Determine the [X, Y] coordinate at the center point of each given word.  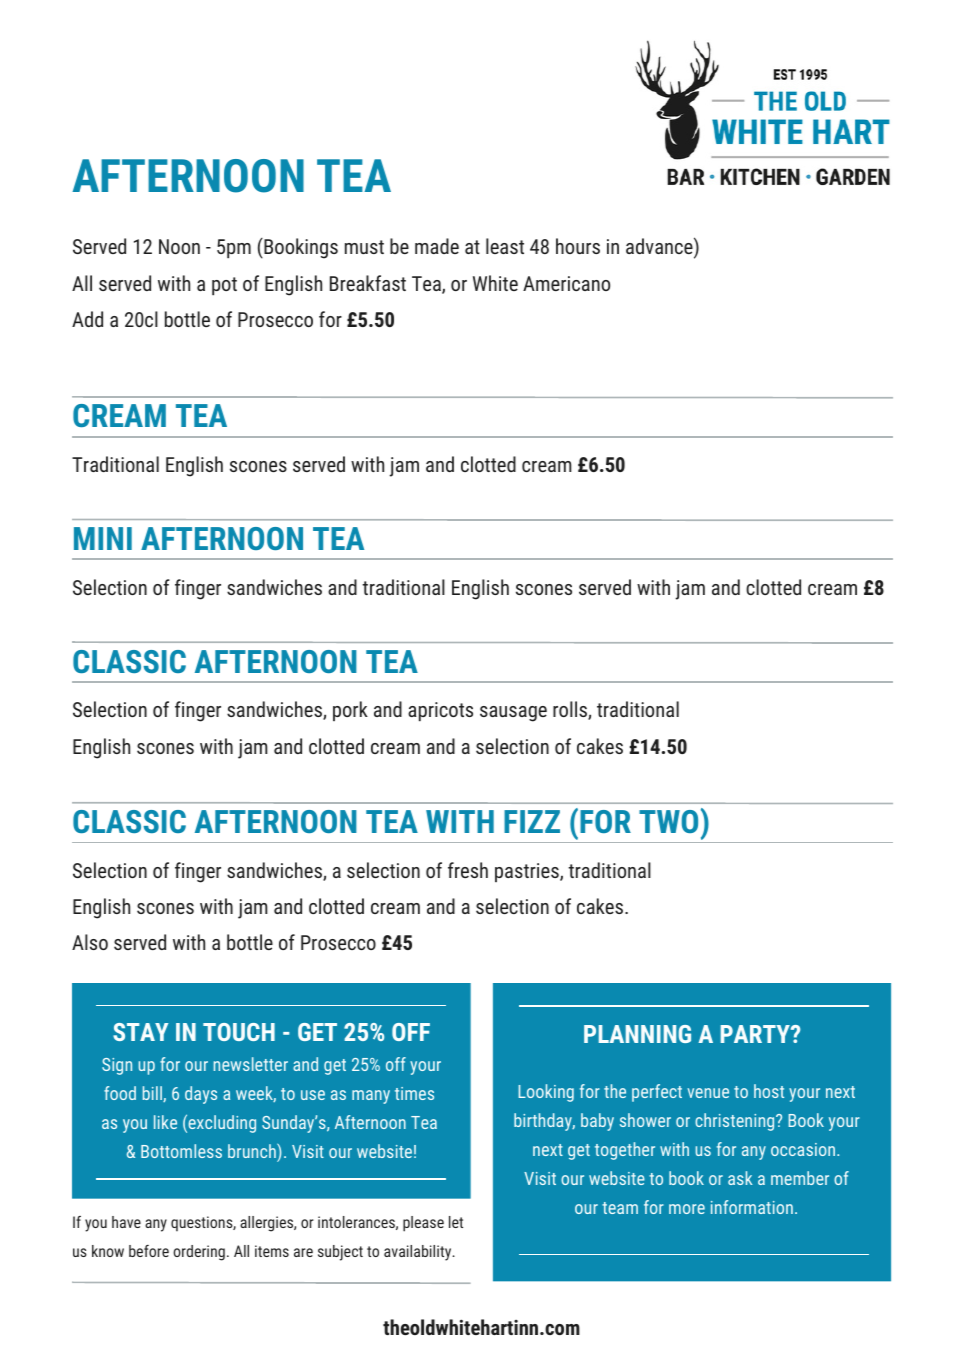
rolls [571, 710]
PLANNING [637, 1034]
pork [350, 711]
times [414, 1093]
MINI [103, 538]
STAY [140, 1032]
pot [224, 286]
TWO [668, 821]
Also [90, 942]
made [437, 246]
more [687, 1209]
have [126, 1222]
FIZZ [532, 821]
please [423, 1224]
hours [578, 246]
